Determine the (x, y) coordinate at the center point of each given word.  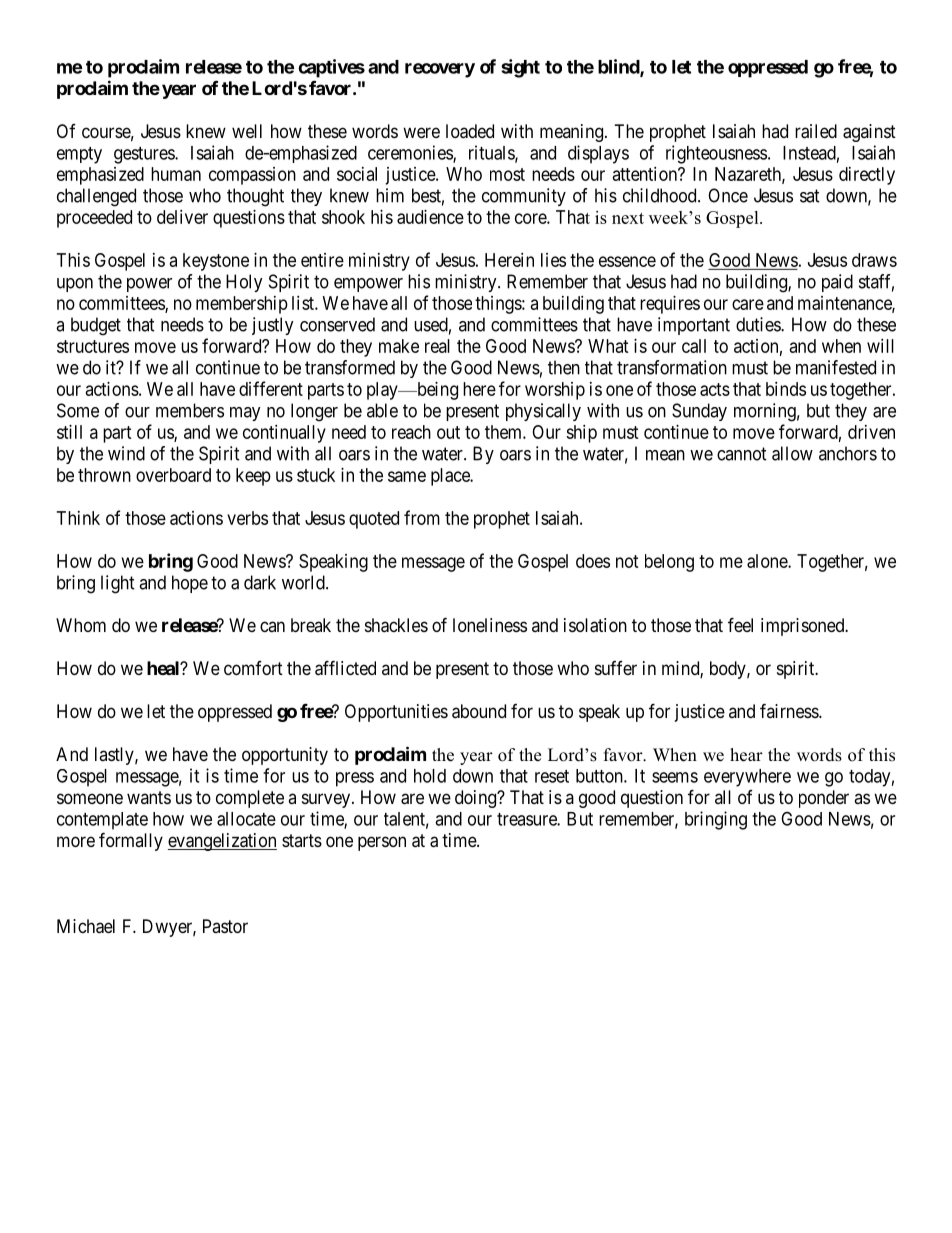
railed (816, 131)
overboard (173, 475)
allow (792, 453)
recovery (440, 70)
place (451, 477)
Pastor (225, 926)
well (247, 131)
